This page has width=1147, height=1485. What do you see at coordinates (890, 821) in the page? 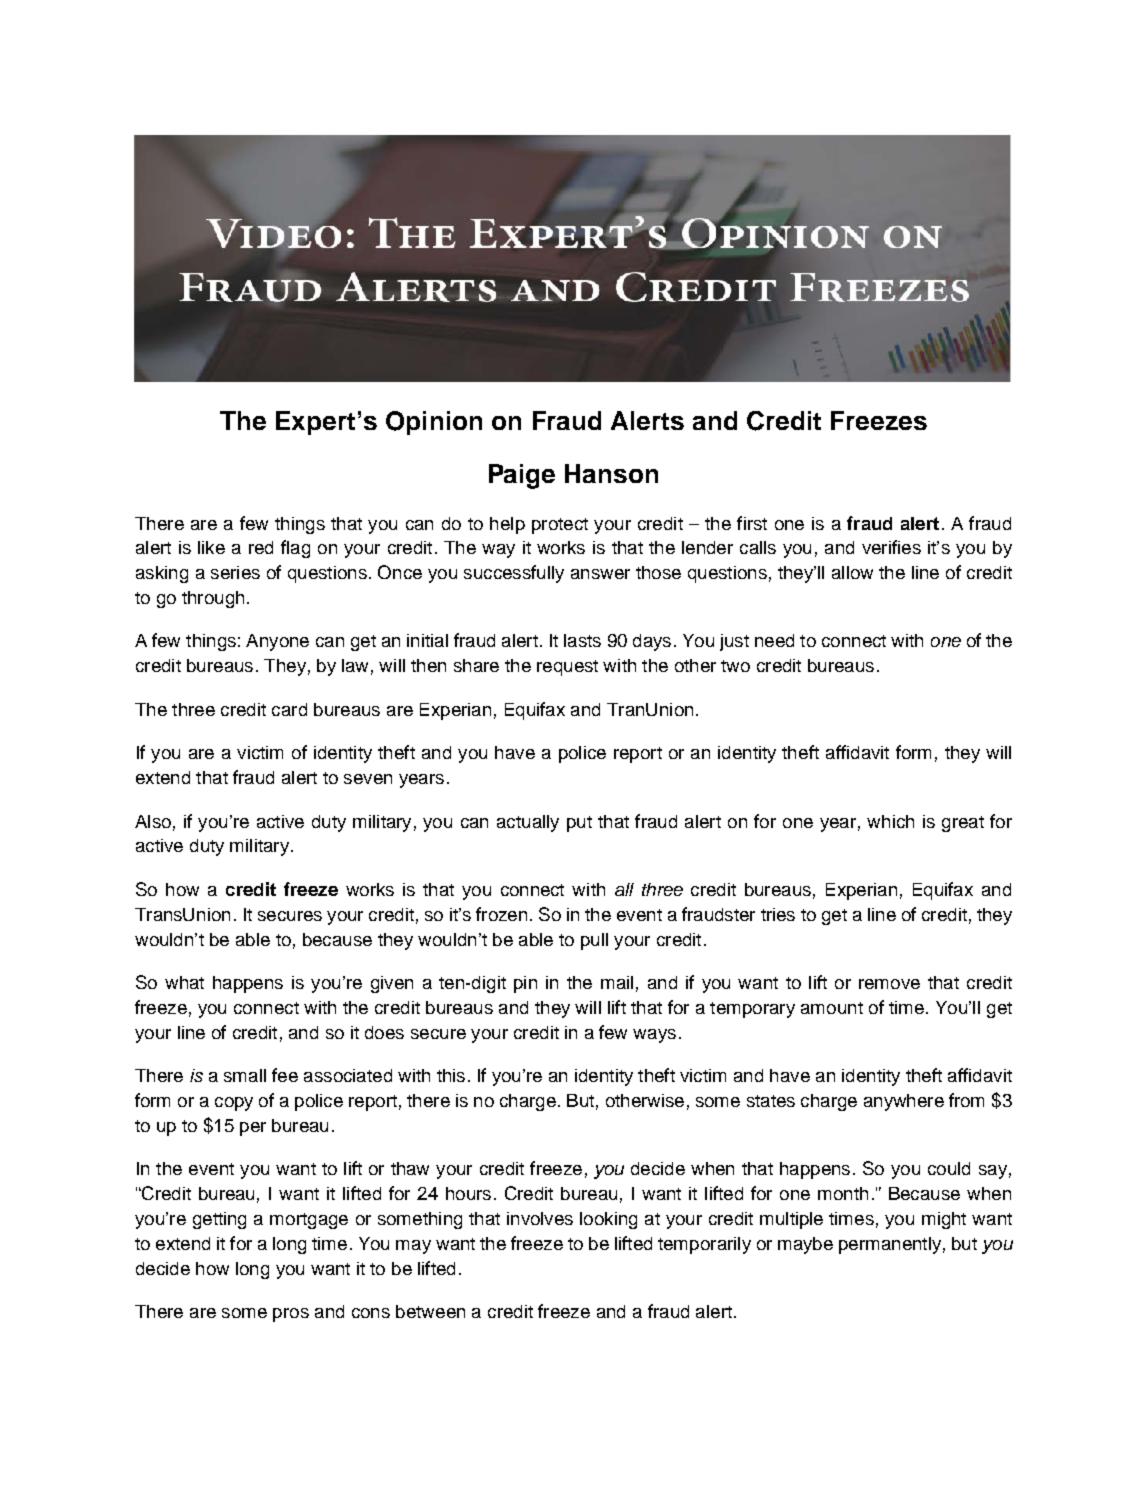
I see `which` at bounding box center [890, 821].
